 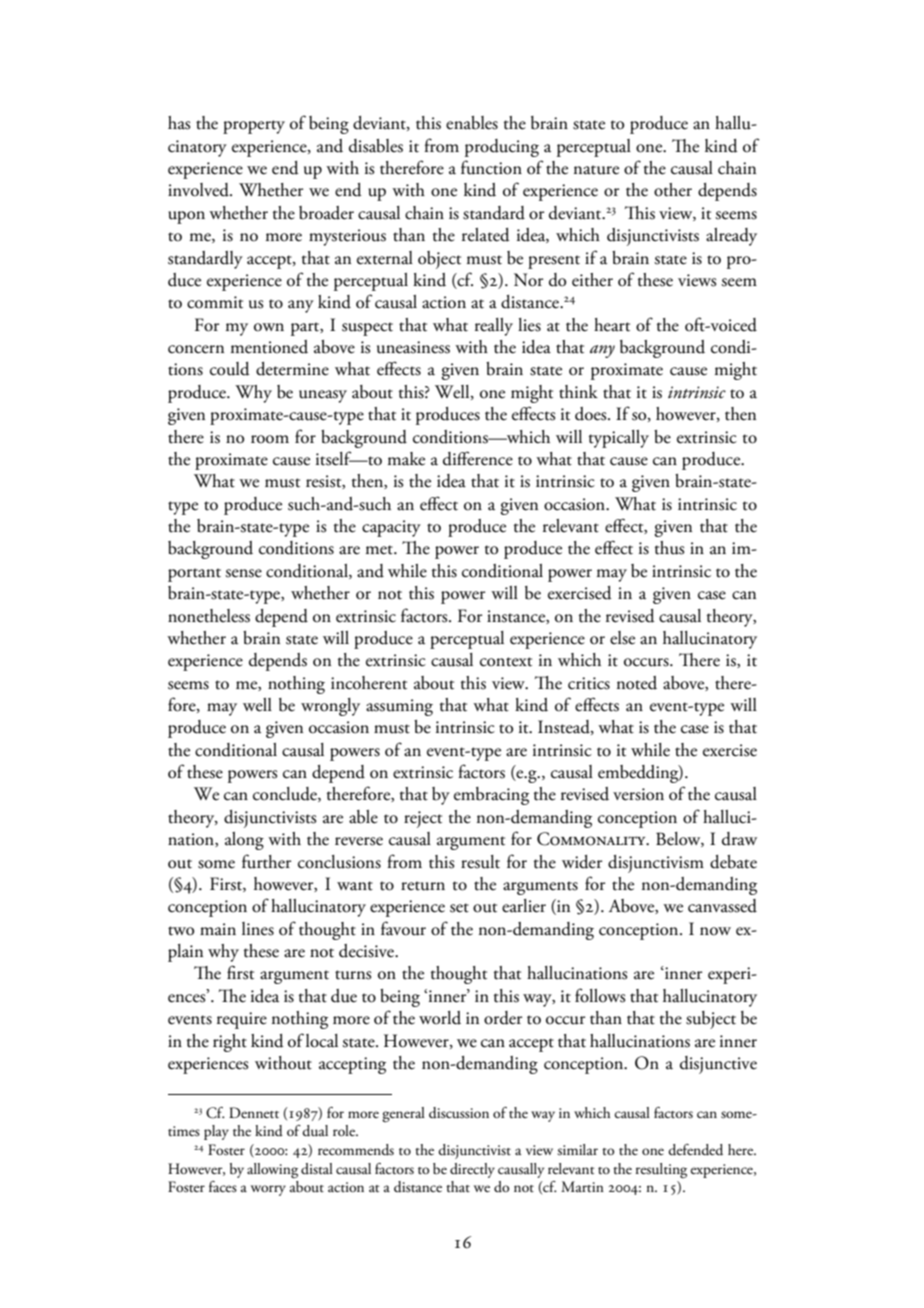 What do you see at coordinates (270, 439) in the screenshot?
I see `room` at bounding box center [270, 439].
